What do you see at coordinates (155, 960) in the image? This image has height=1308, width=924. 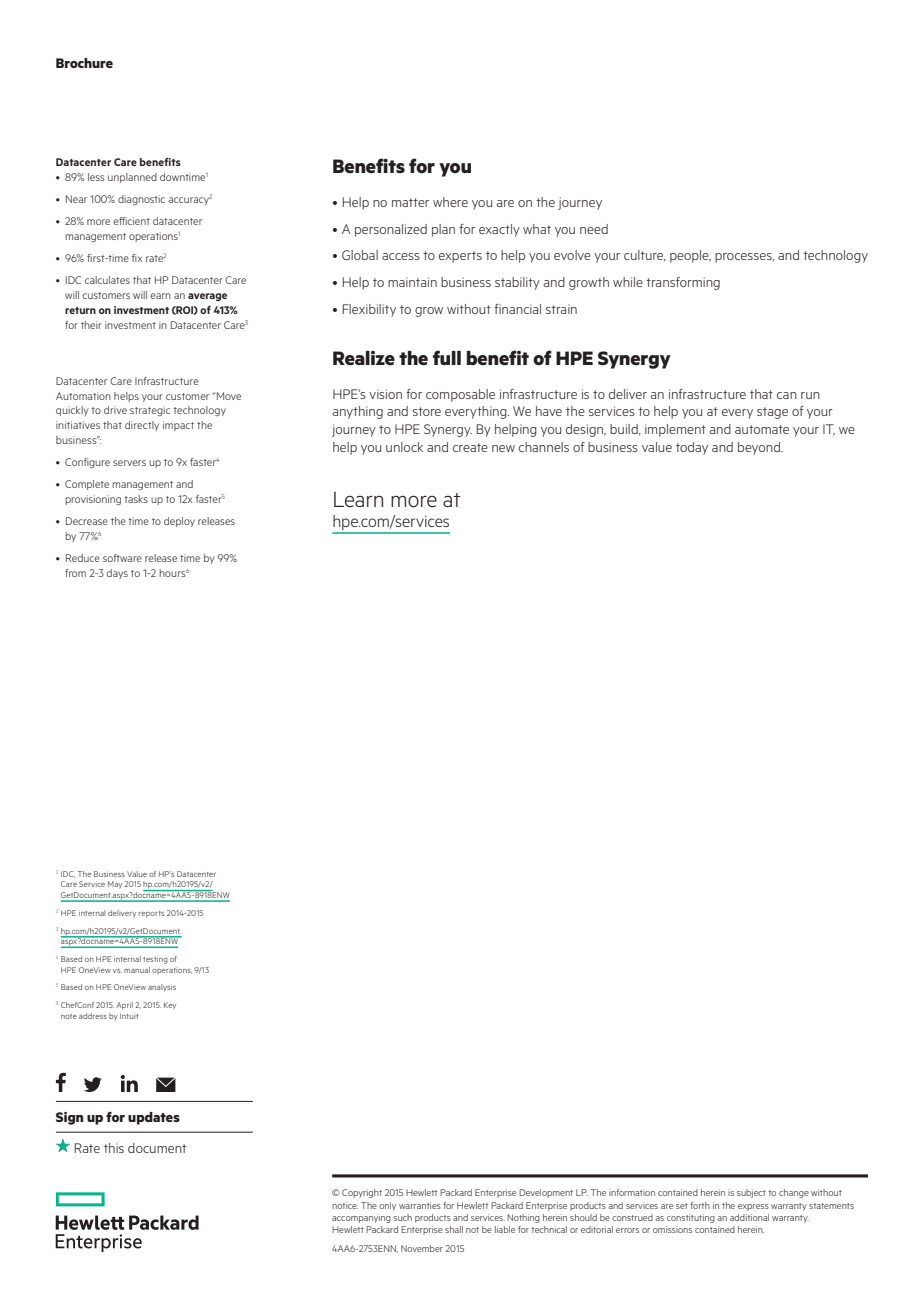 I see `testing` at bounding box center [155, 960].
